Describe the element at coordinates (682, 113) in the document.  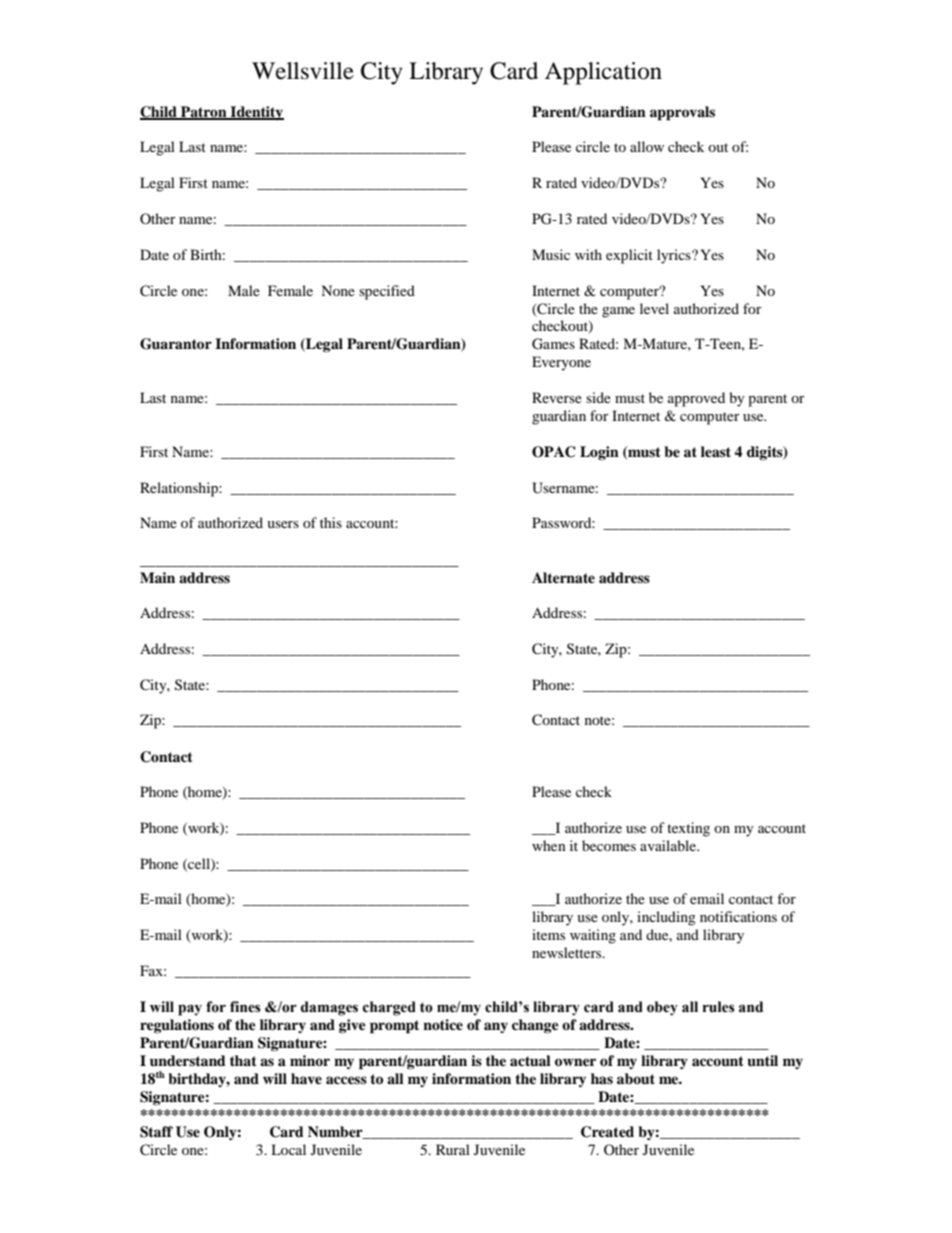
I see `approvals` at that location.
